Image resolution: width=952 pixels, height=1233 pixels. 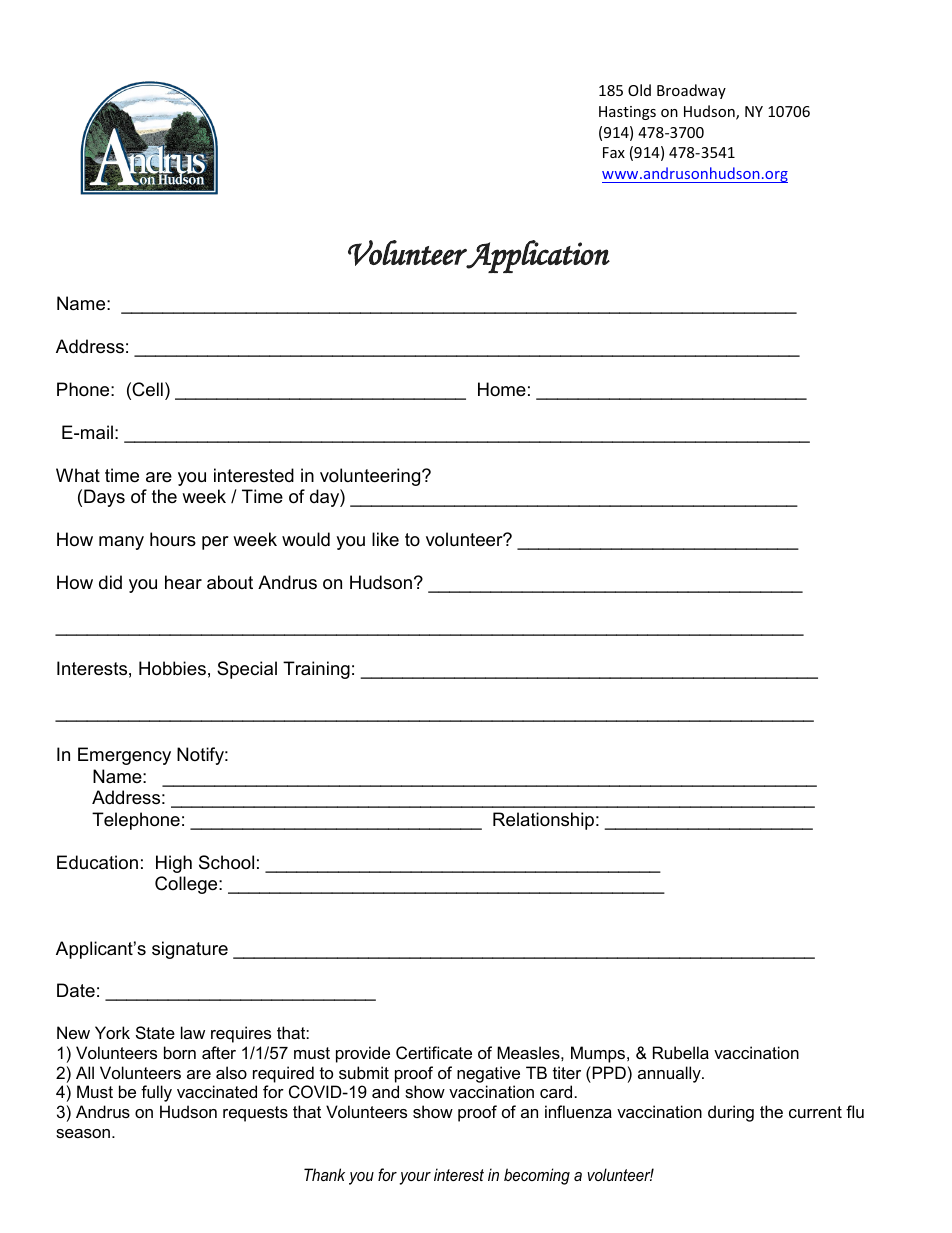 I want to click on Fax, so click(x=614, y=152).
